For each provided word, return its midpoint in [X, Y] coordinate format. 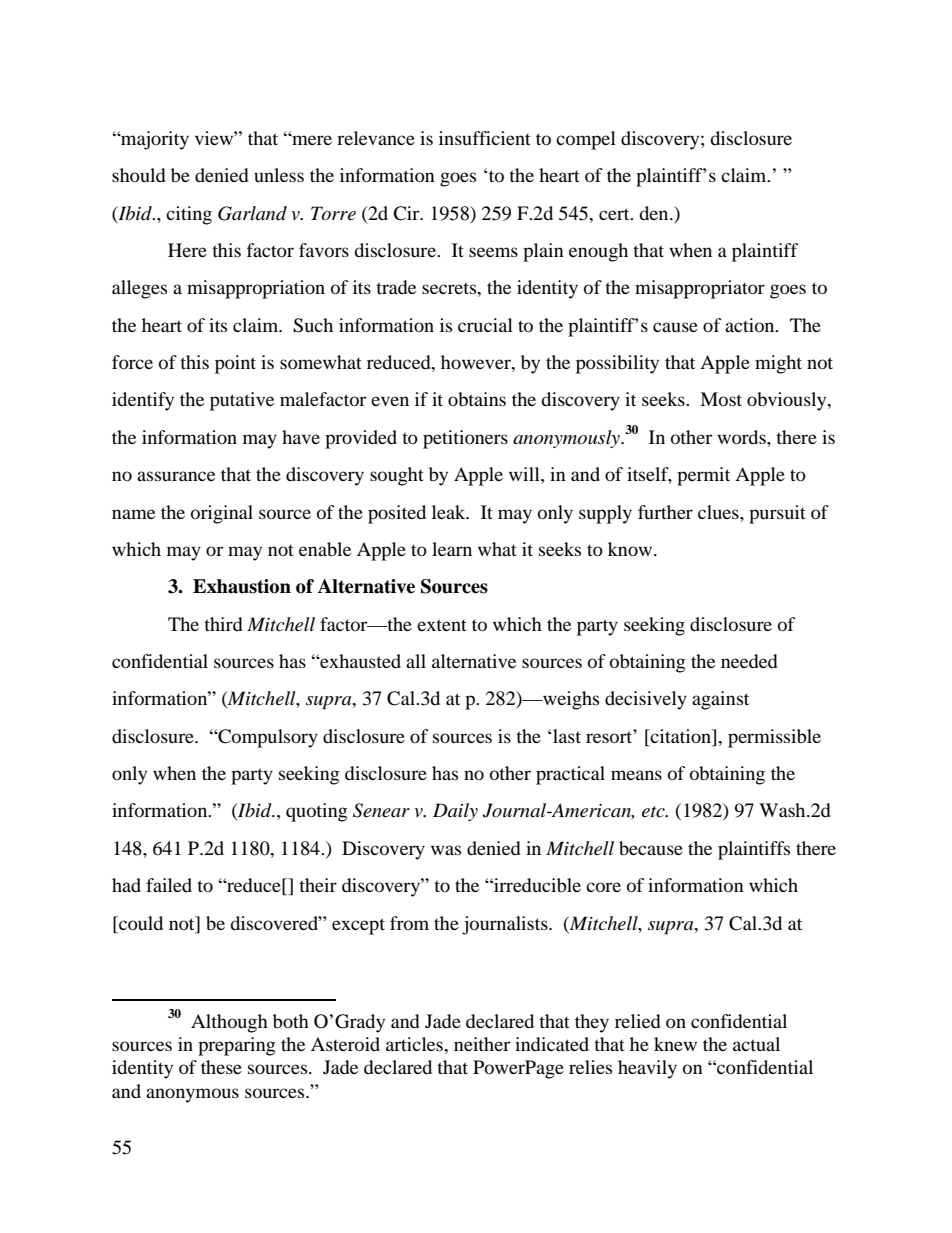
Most [721, 399]
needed [749, 661]
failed [169, 885]
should [139, 175]
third [223, 624]
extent [442, 625]
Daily [455, 812]
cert [615, 214]
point [235, 364]
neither [482, 1044]
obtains [477, 399]
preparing [236, 1046]
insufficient [485, 138]
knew [675, 1044]
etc [654, 812]
